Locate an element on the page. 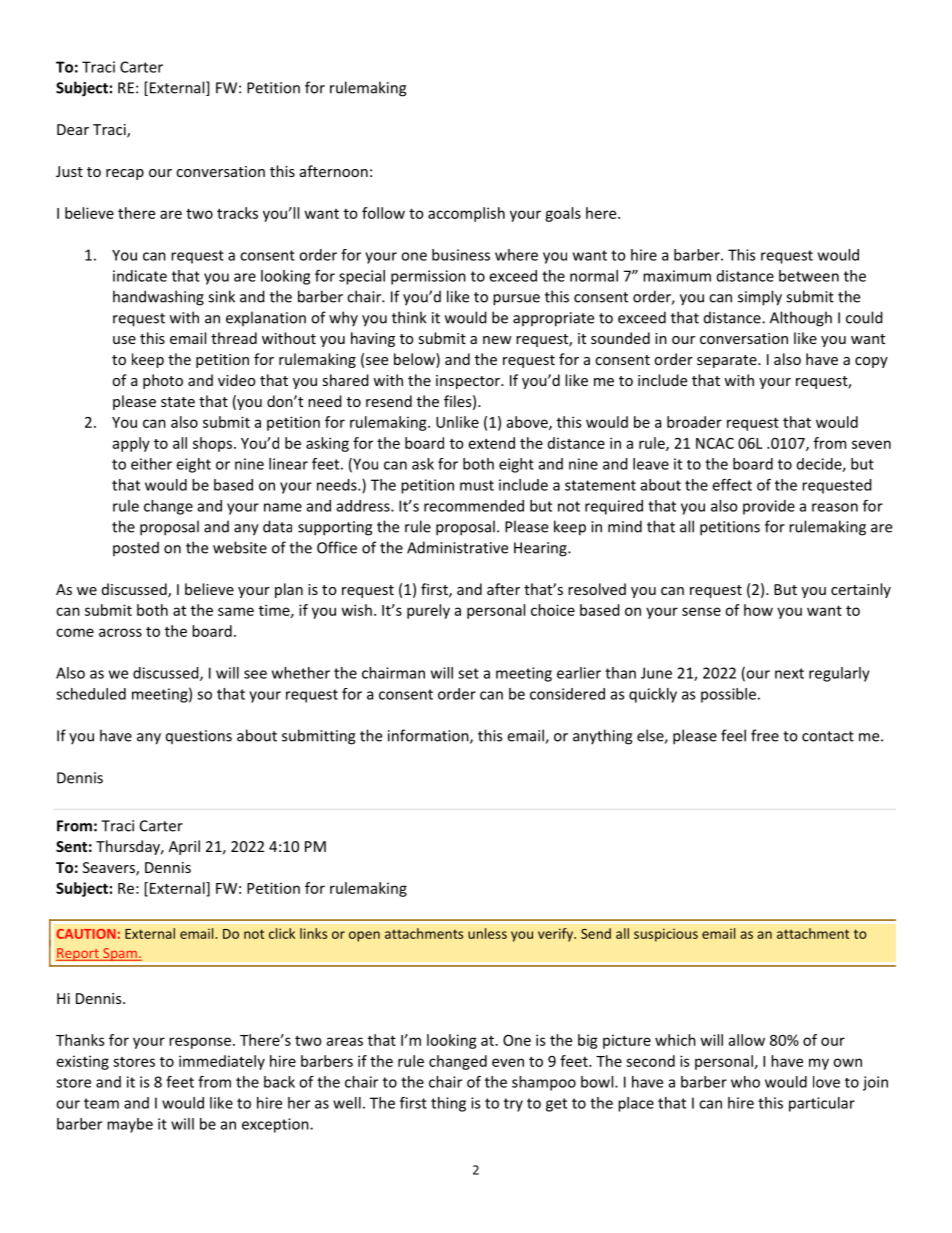 This image has height=1233, width=952. accomplish is located at coordinates (466, 214).
